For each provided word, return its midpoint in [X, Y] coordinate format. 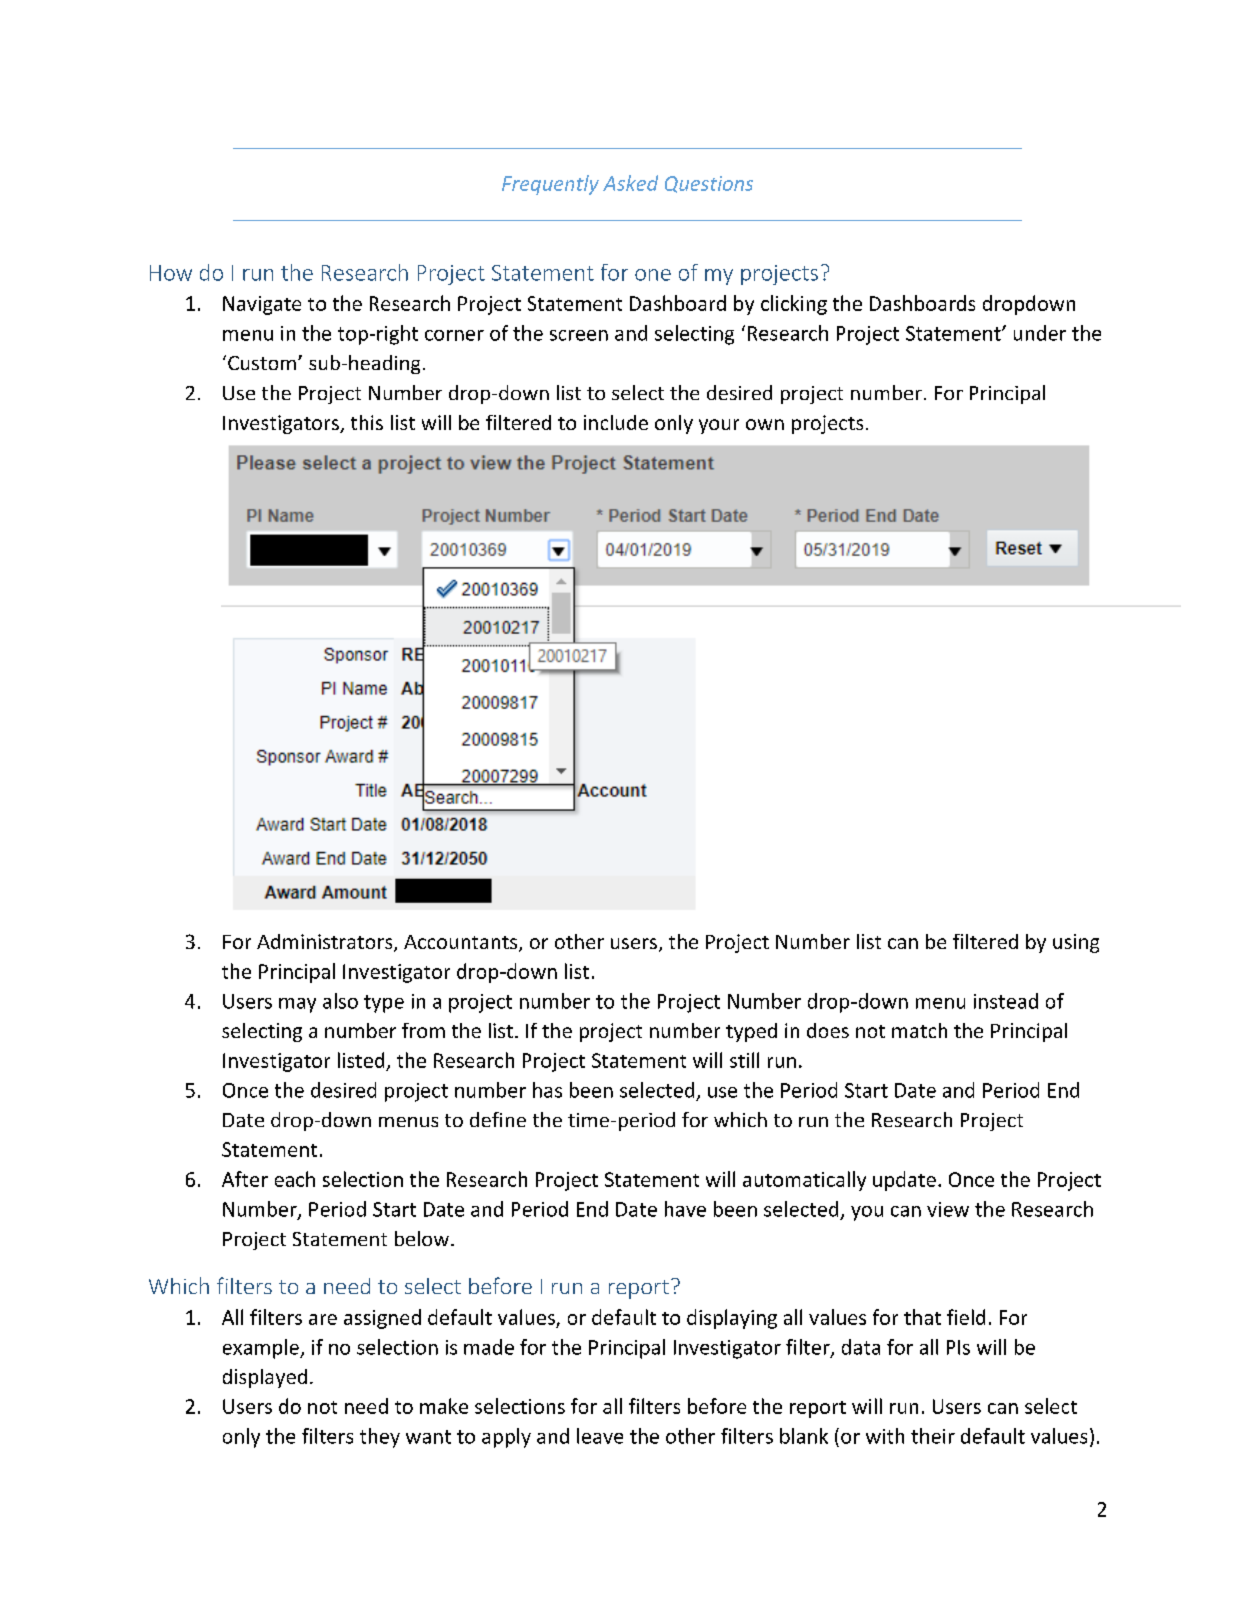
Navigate [262, 305]
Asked [630, 183]
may [297, 1005]
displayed [265, 1378]
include [616, 422]
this [367, 422]
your [719, 426]
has [547, 1090]
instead [1006, 1001]
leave [600, 1436]
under [1040, 333]
